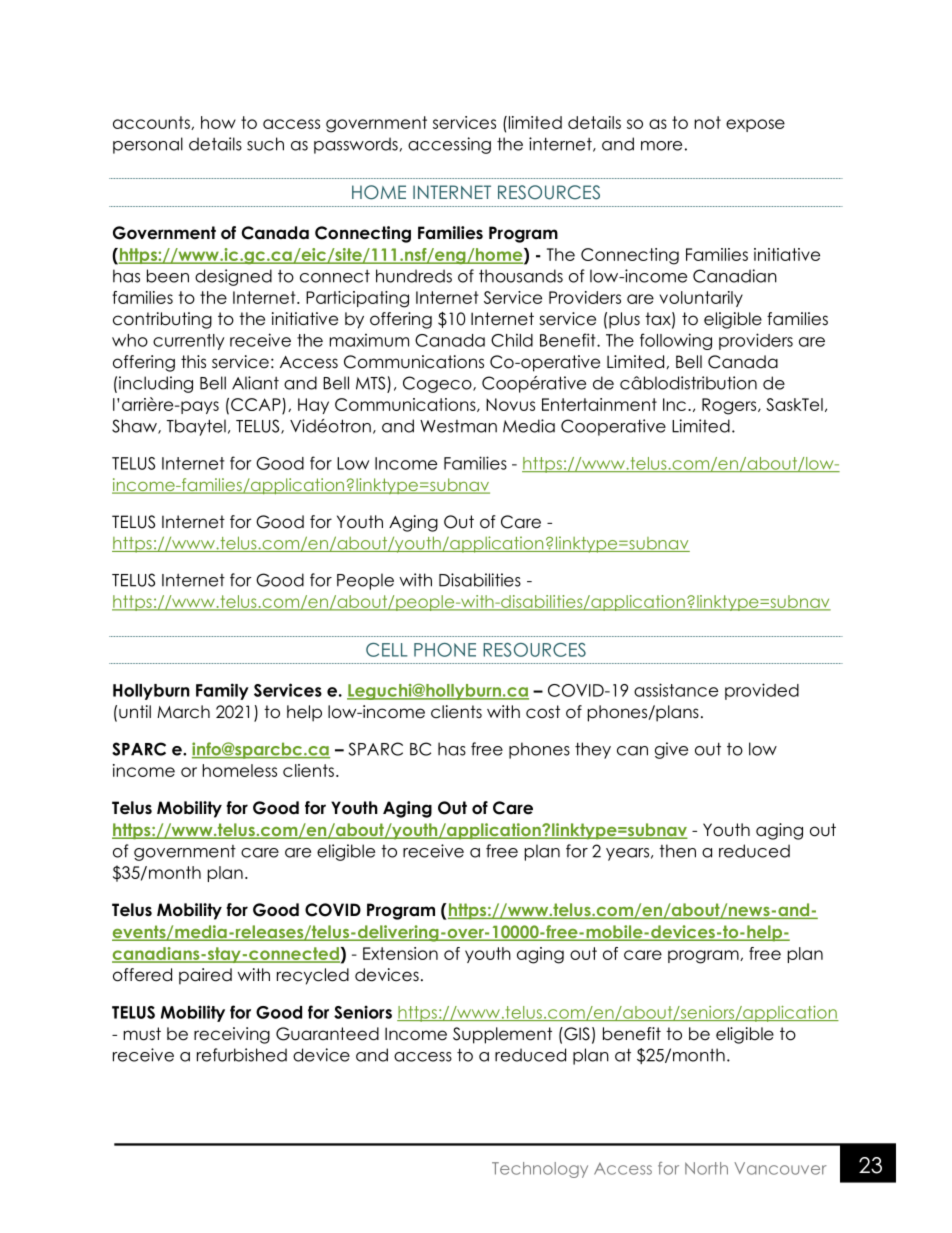  Describe the element at coordinates (676, 341) in the image. I see `following` at that location.
